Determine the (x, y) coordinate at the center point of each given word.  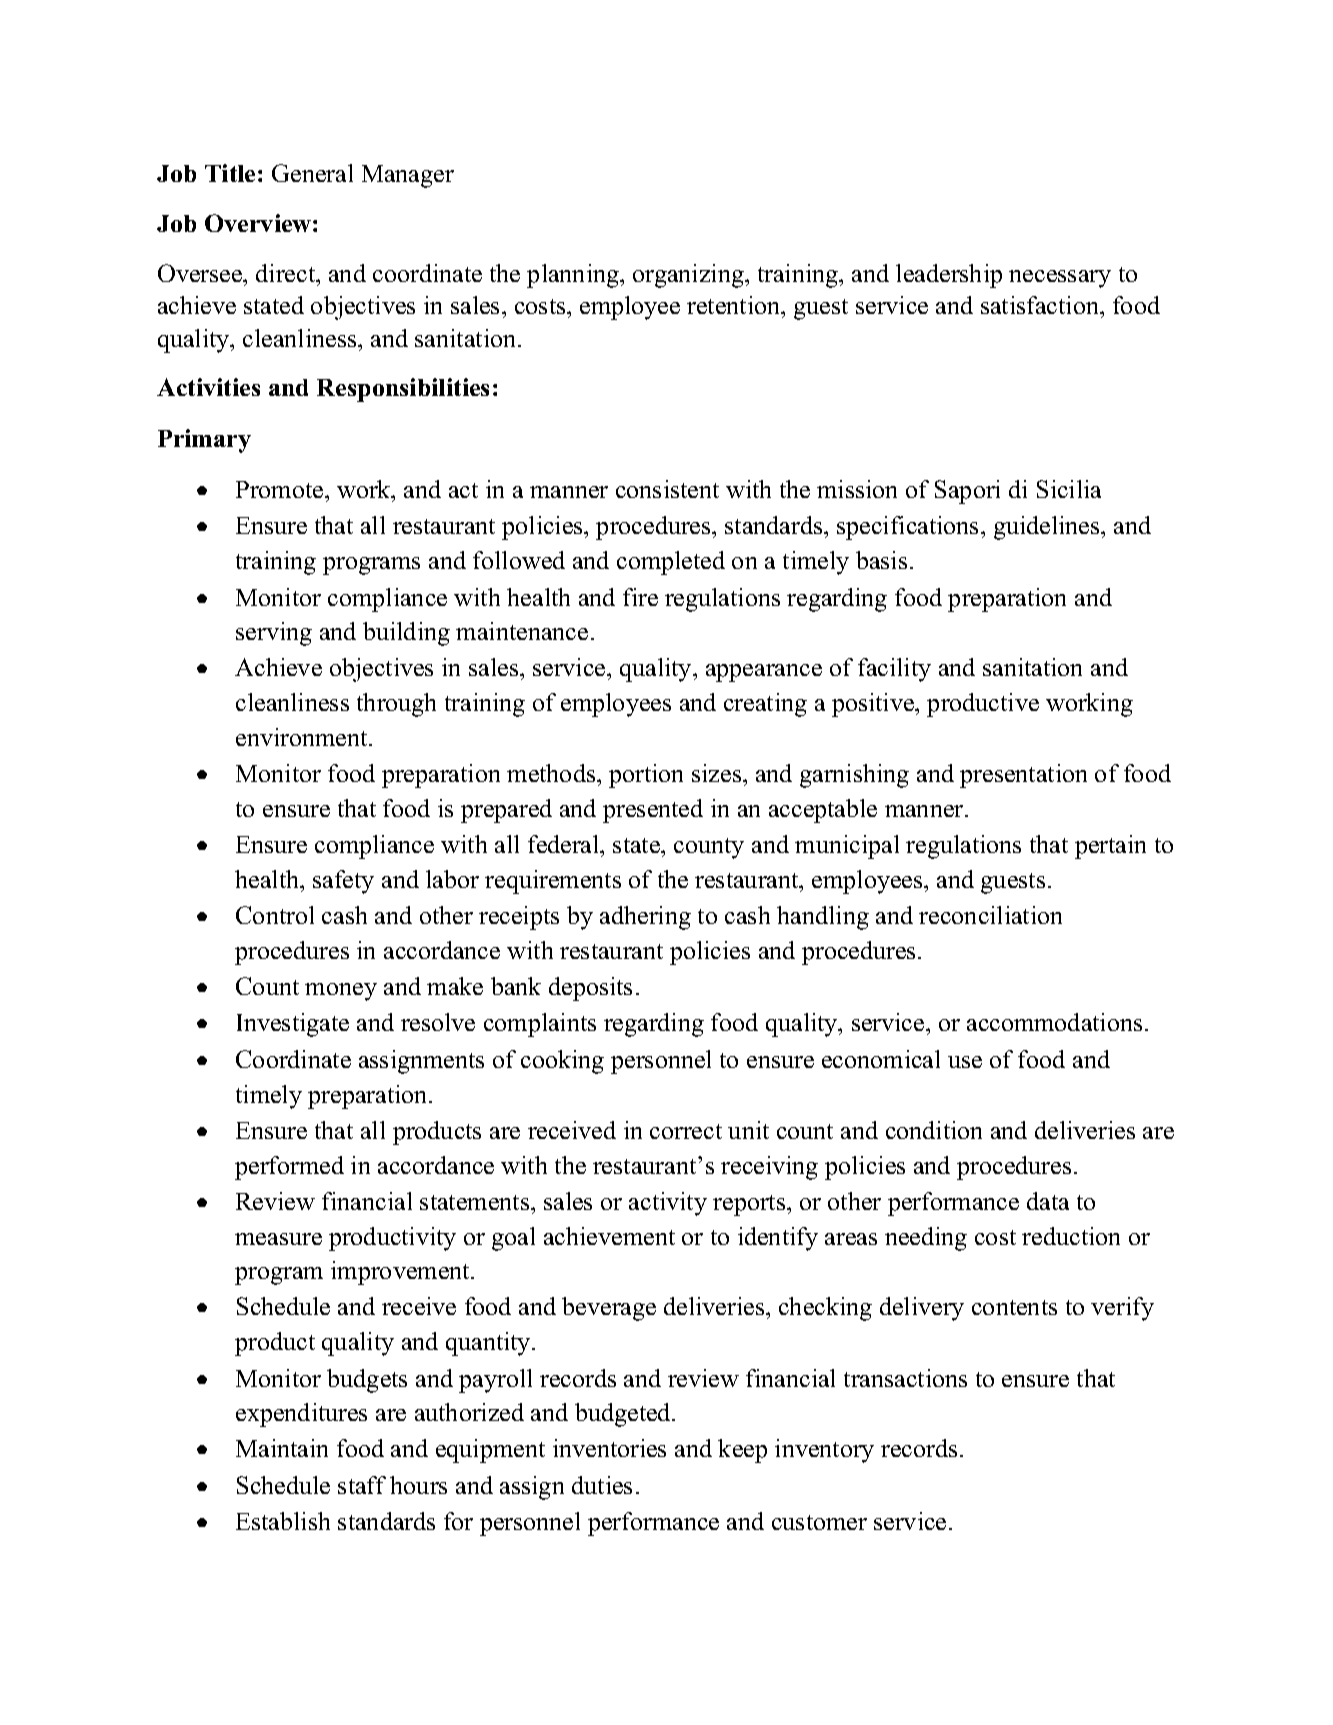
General (312, 173)
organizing (689, 276)
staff (362, 1485)
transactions (905, 1378)
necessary (1060, 279)
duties (602, 1485)
